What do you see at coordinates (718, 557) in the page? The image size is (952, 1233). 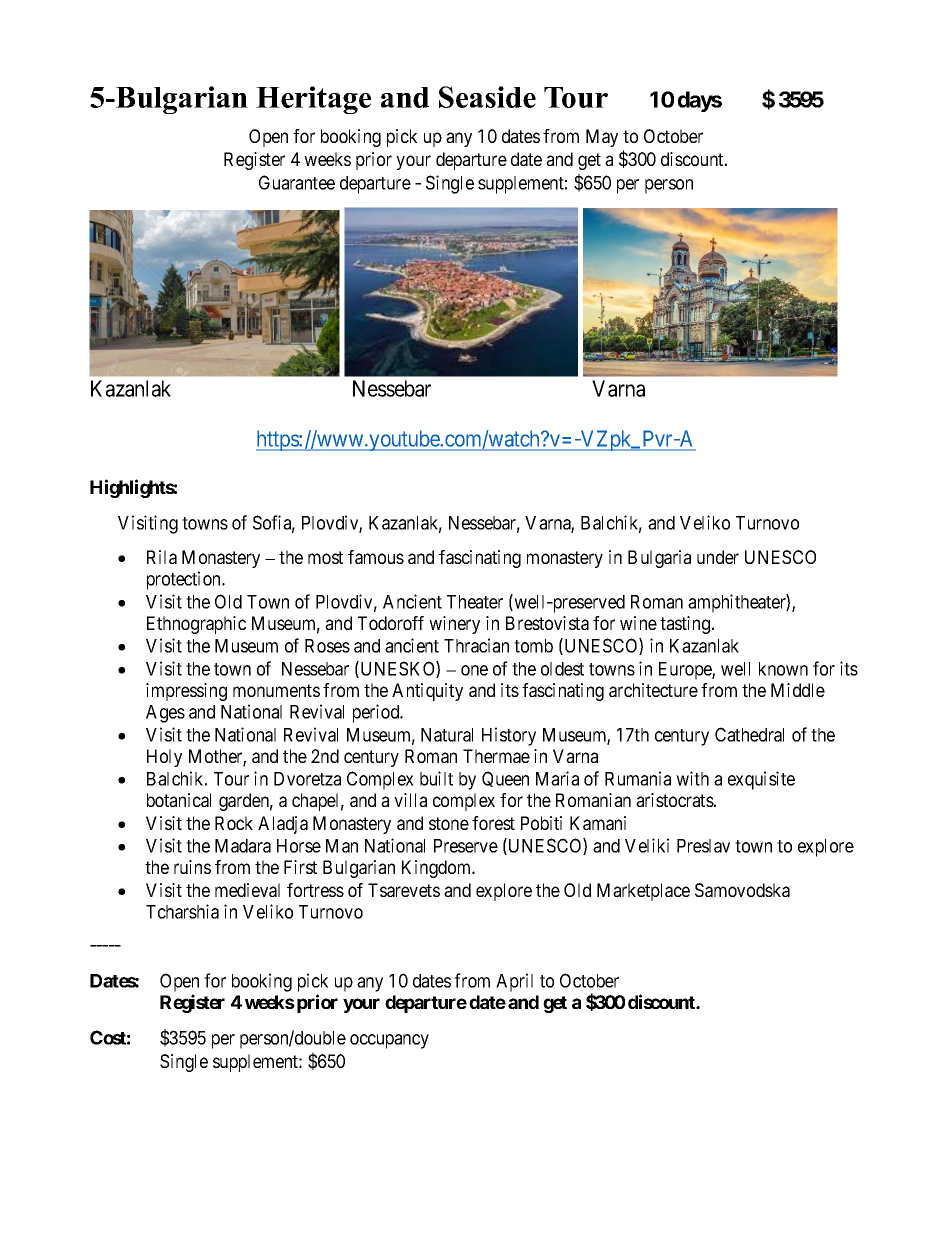 I see `under` at bounding box center [718, 557].
